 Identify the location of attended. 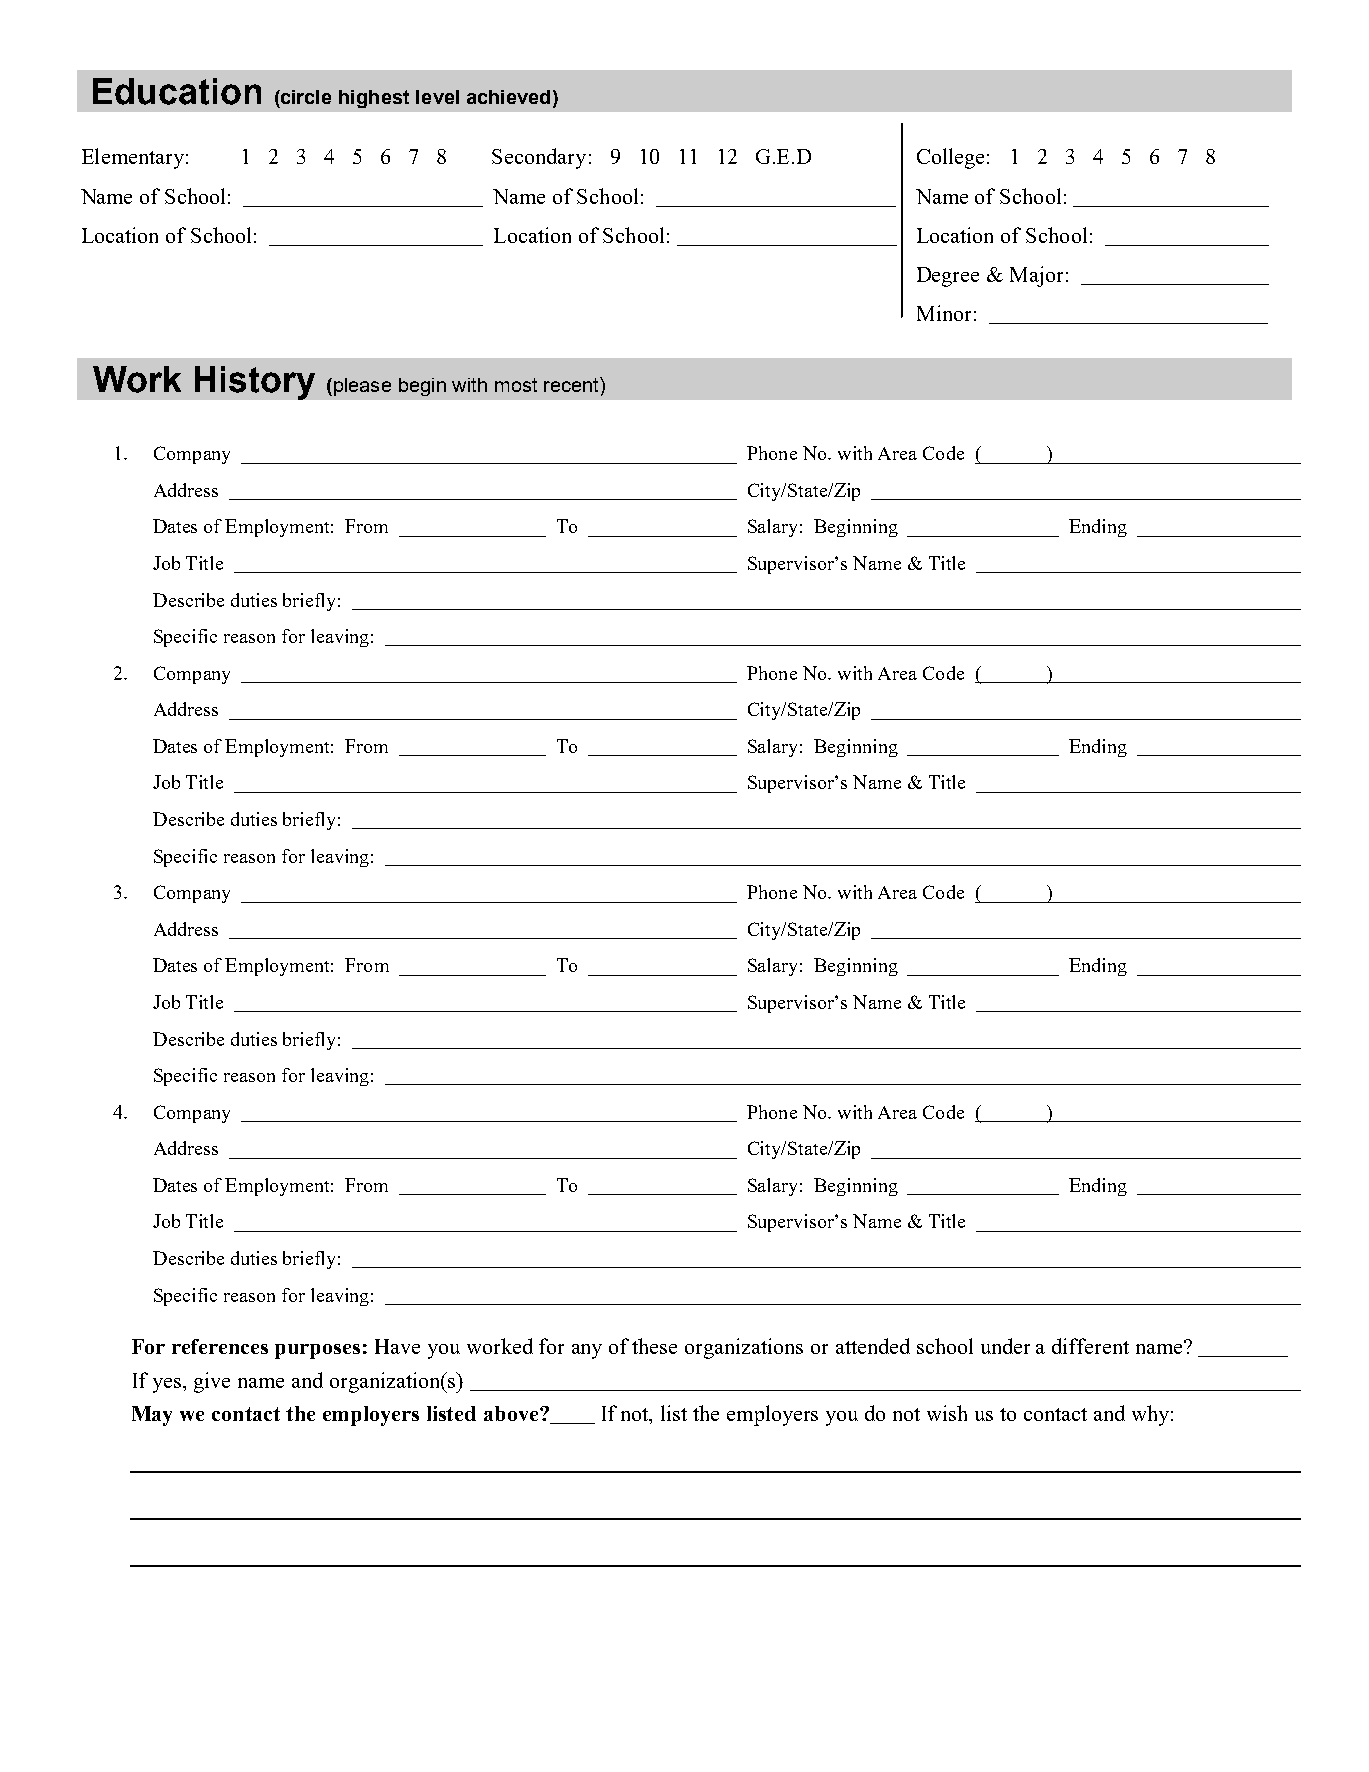
(873, 1346).
